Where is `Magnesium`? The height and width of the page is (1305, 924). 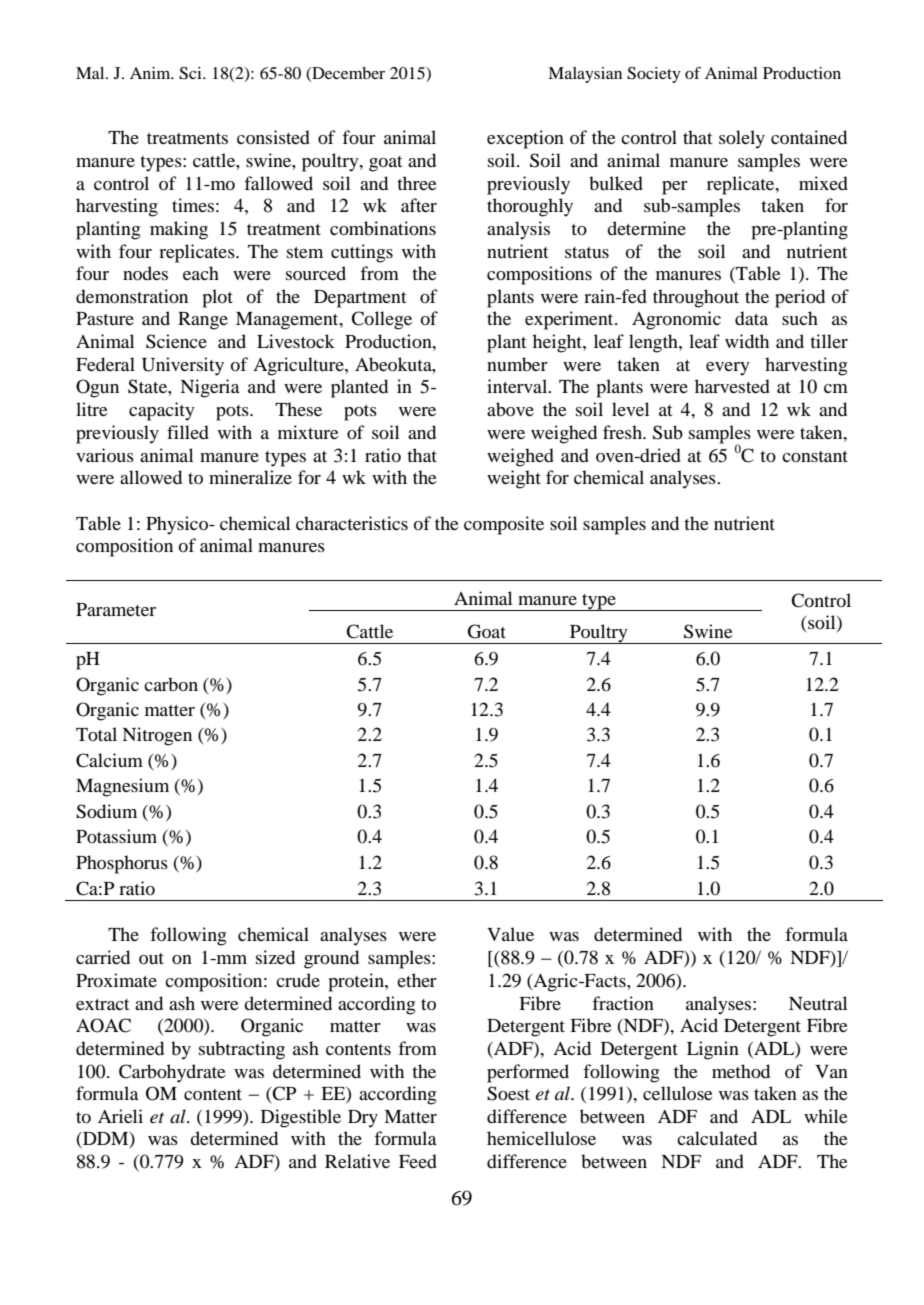
Magnesium is located at coordinates (122, 787).
